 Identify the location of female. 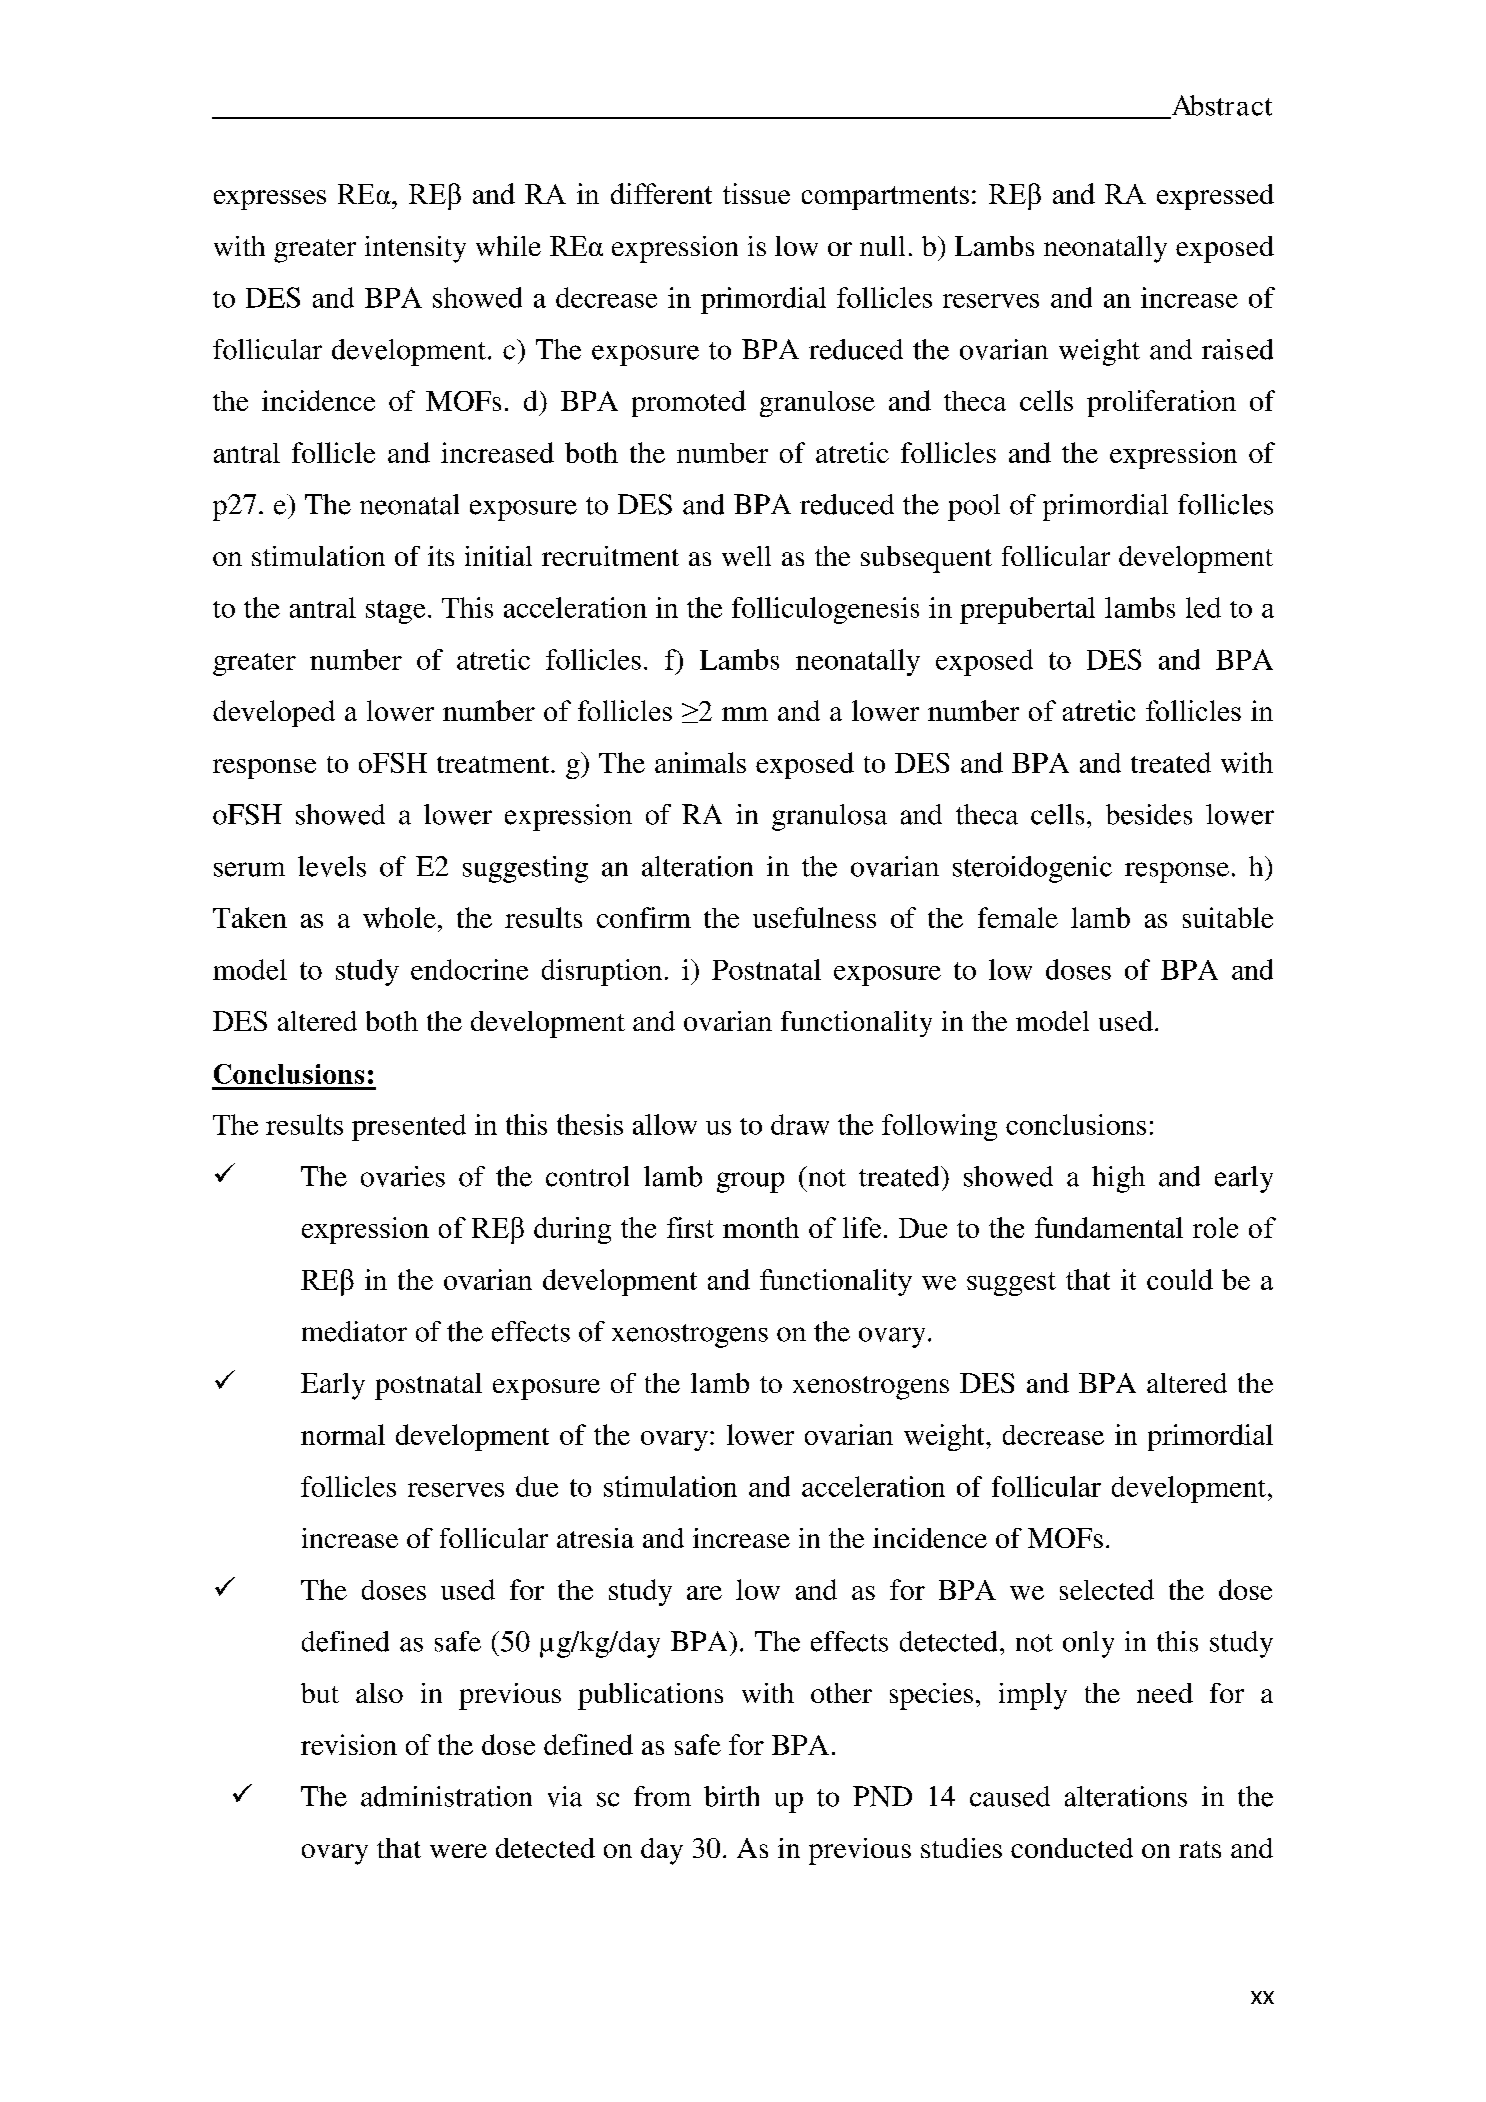
(1018, 917).
